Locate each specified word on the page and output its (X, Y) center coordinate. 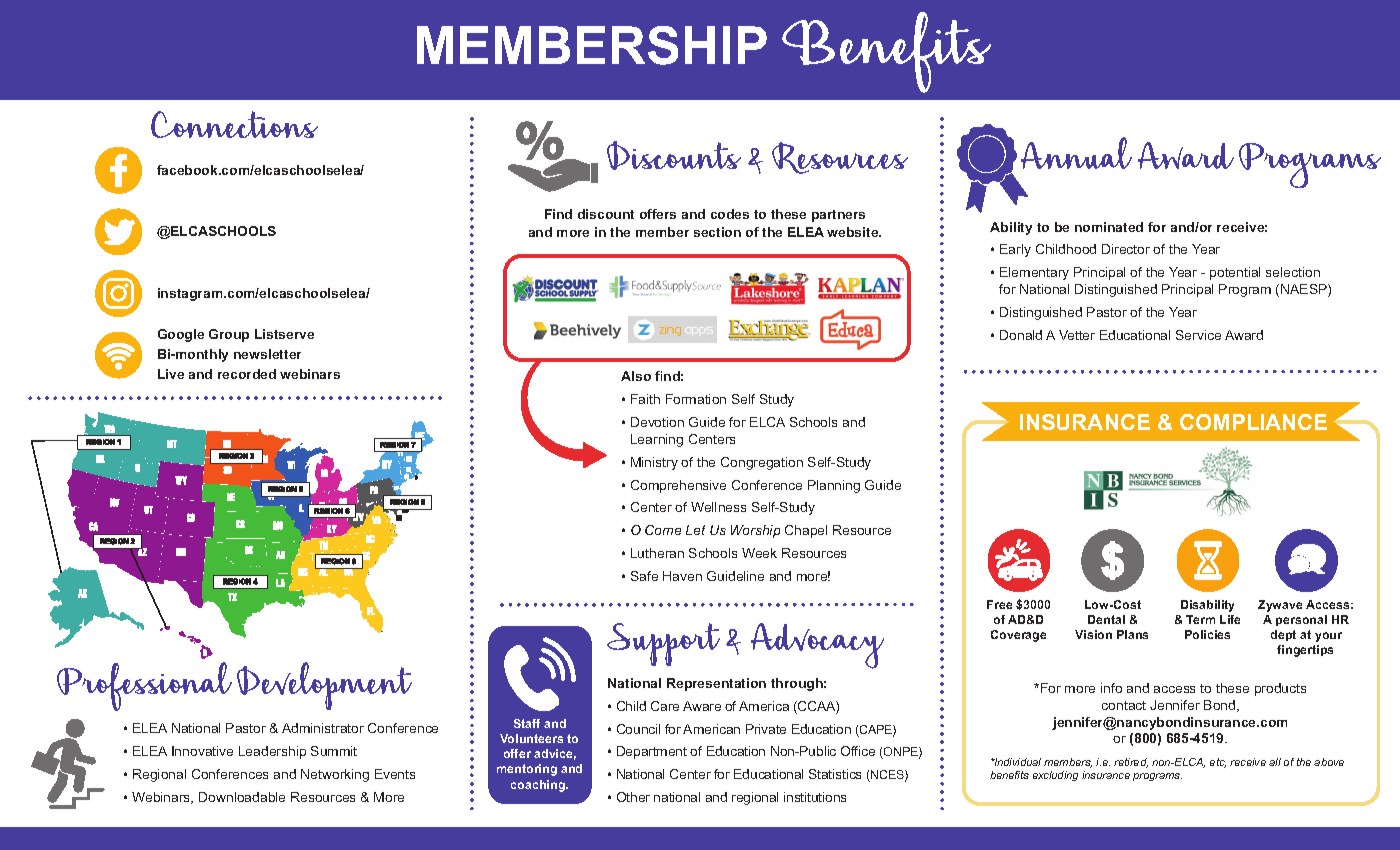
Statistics (835, 774)
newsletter (267, 354)
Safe (644, 576)
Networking (335, 775)
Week (759, 553)
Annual (1076, 153)
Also (636, 376)
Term (1200, 619)
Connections (234, 124)
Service (1198, 335)
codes (730, 214)
